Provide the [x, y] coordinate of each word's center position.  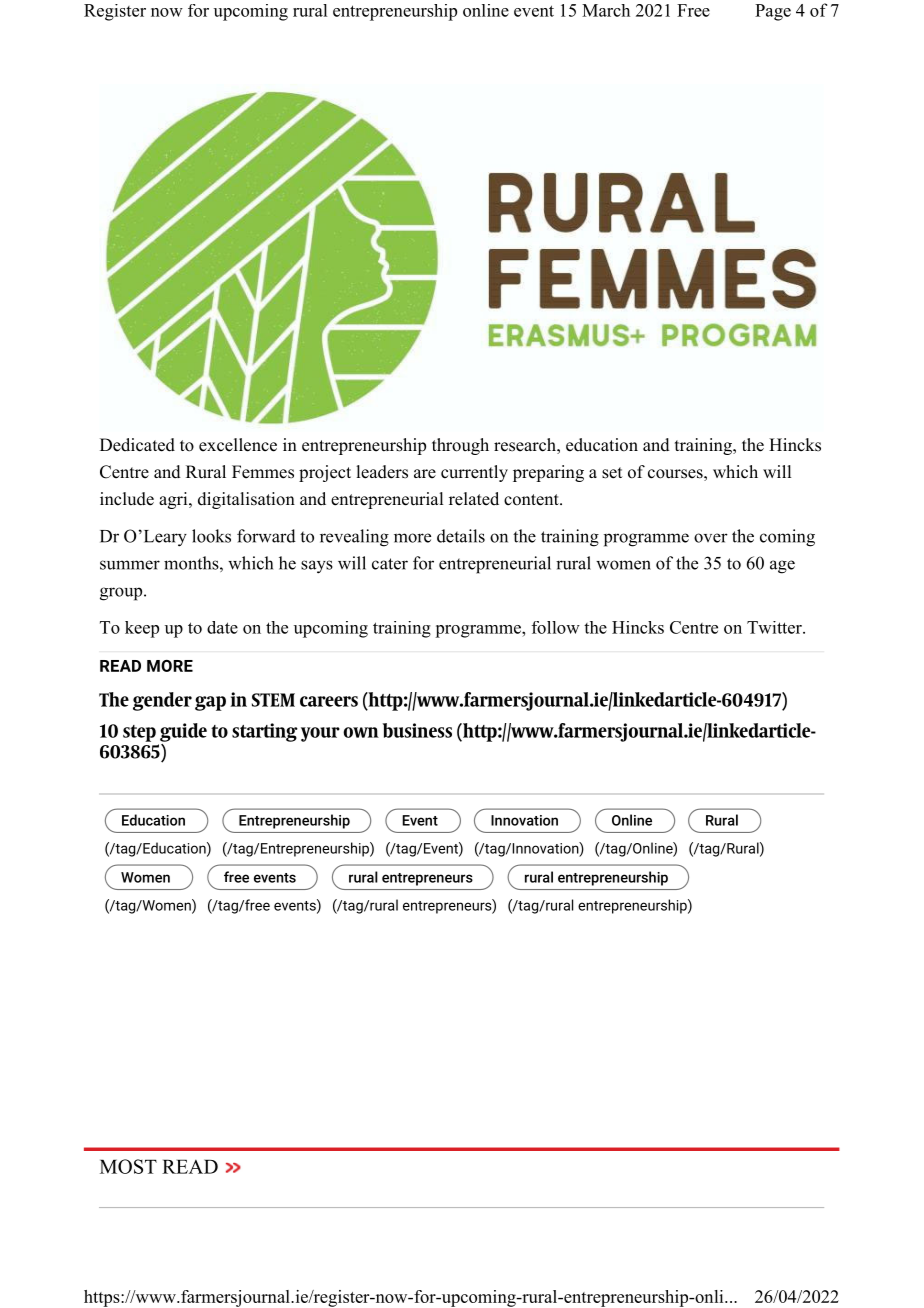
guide [183, 732]
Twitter [775, 627]
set [612, 473]
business [417, 730]
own [361, 732]
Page [773, 12]
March [606, 10]
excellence [238, 445]
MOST [128, 1166]
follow [556, 627]
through [460, 446]
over [711, 538]
